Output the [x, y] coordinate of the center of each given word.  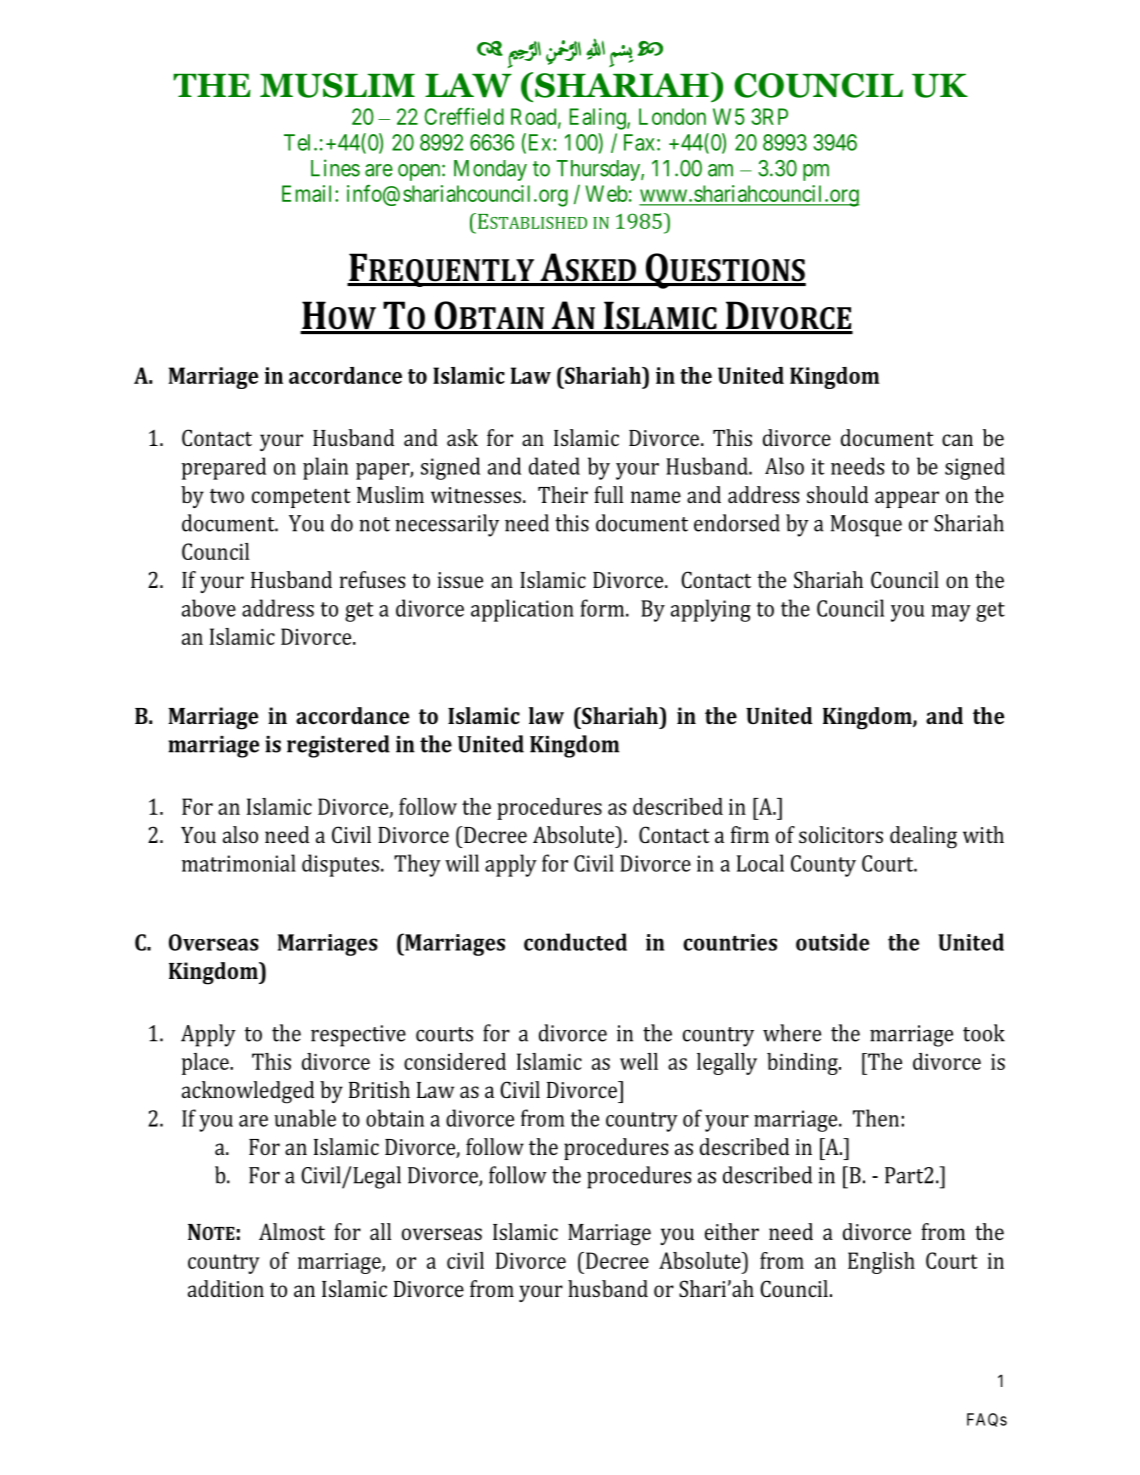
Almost [292, 1231]
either [732, 1231]
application [522, 610]
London [672, 116]
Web [606, 193]
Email [309, 193]
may [951, 613]
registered [338, 746]
